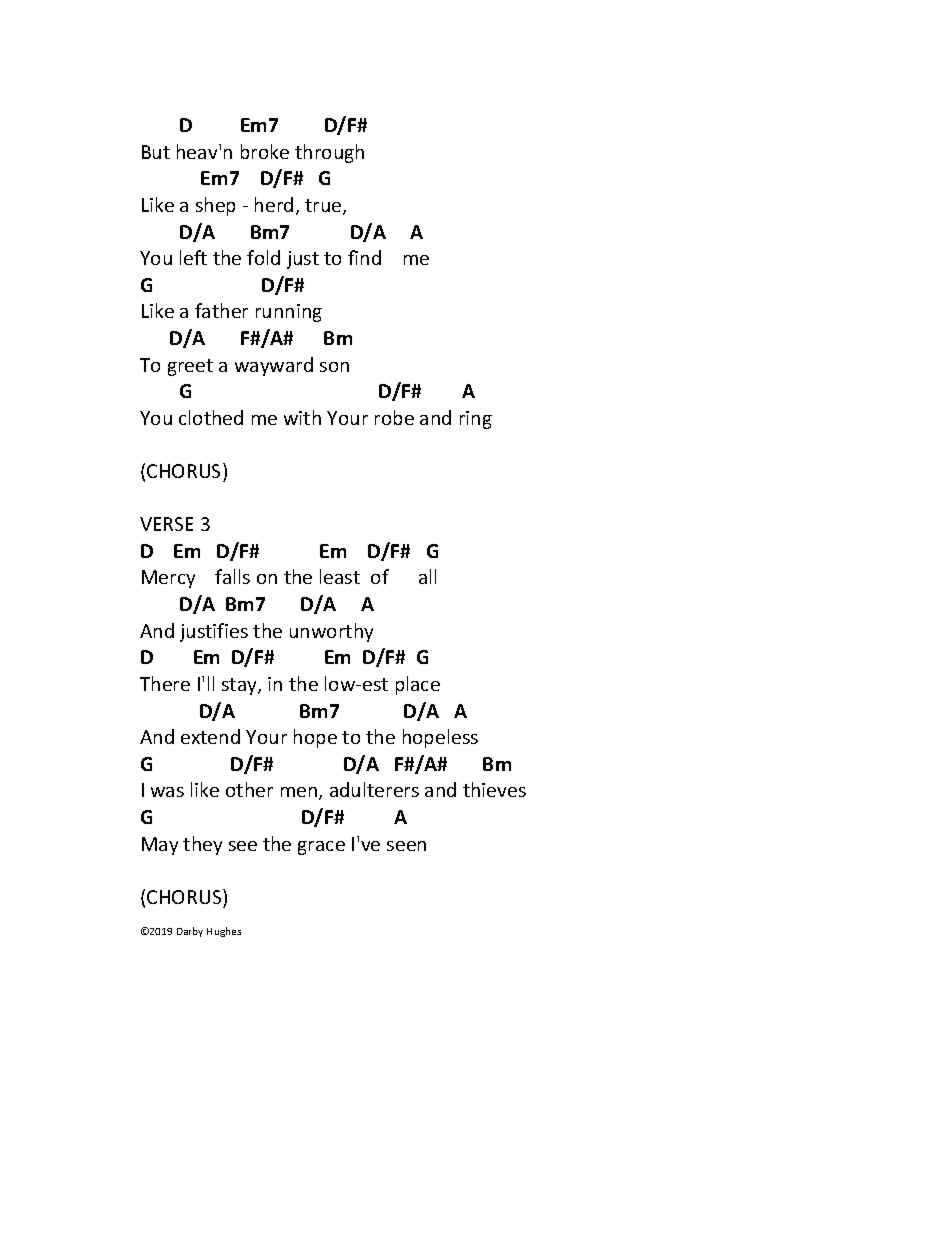 Image resolution: width=952 pixels, height=1233 pixels. What do you see at coordinates (211, 417) in the screenshot?
I see `clothed` at bounding box center [211, 417].
